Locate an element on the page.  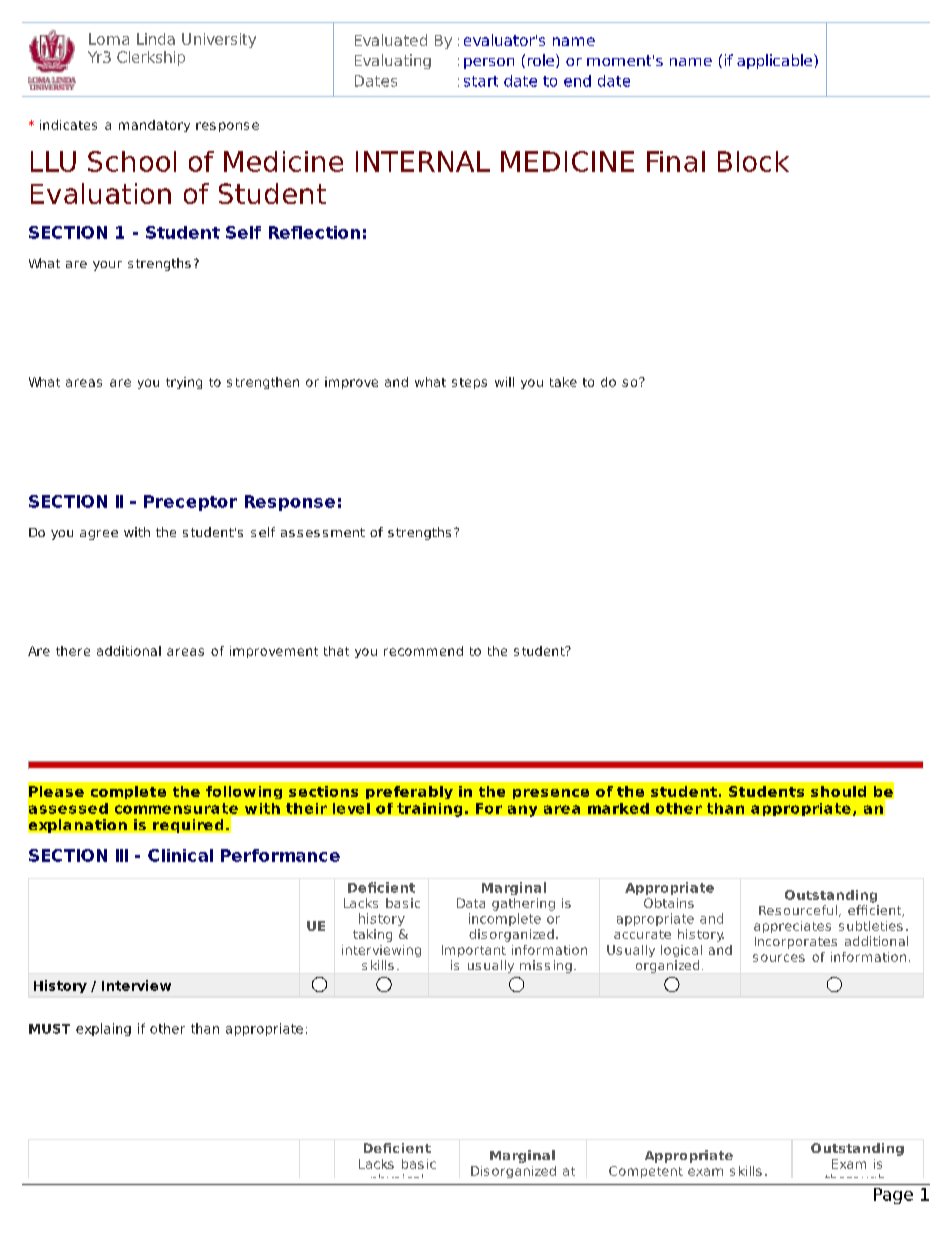
role is located at coordinates (542, 61).
